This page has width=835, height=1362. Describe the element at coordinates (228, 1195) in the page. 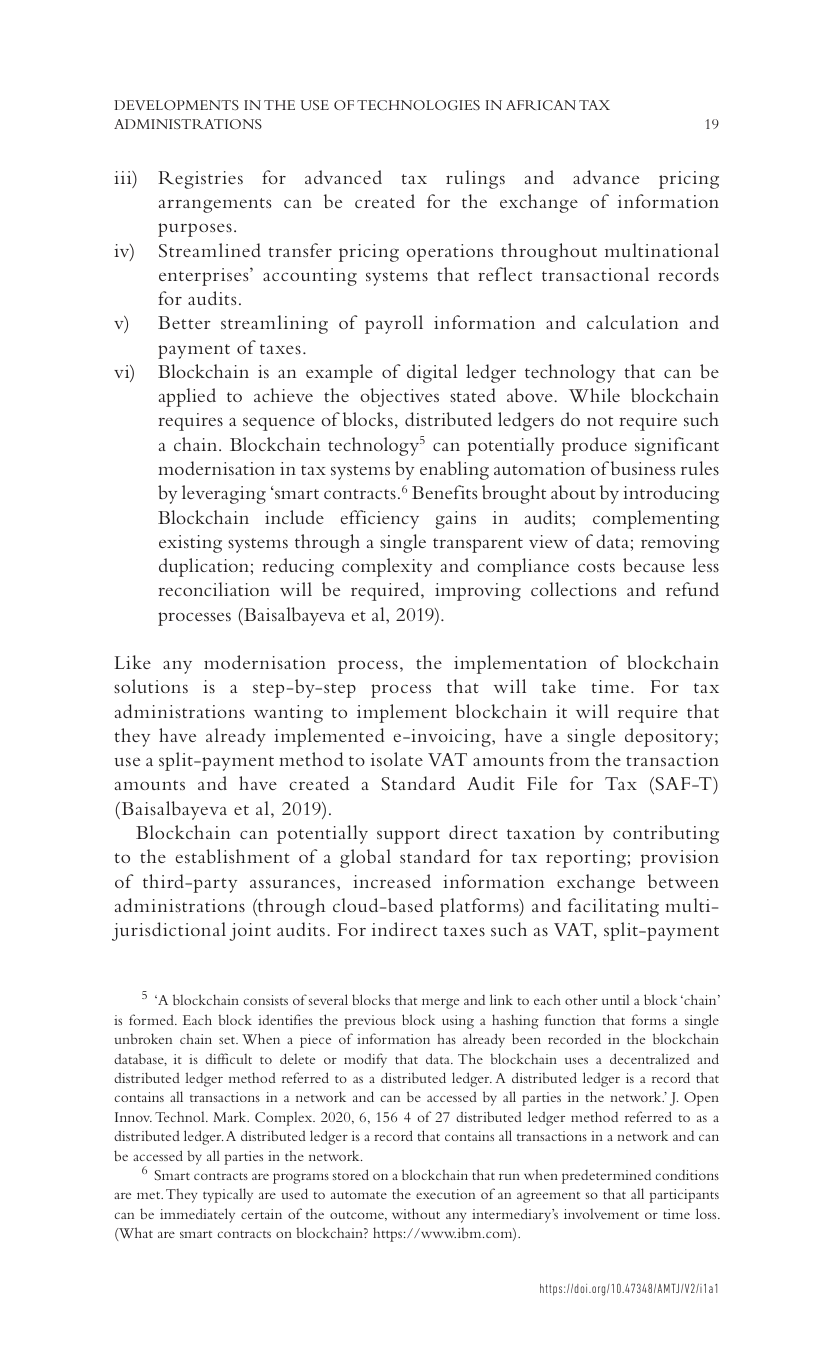

I see `typically` at that location.
